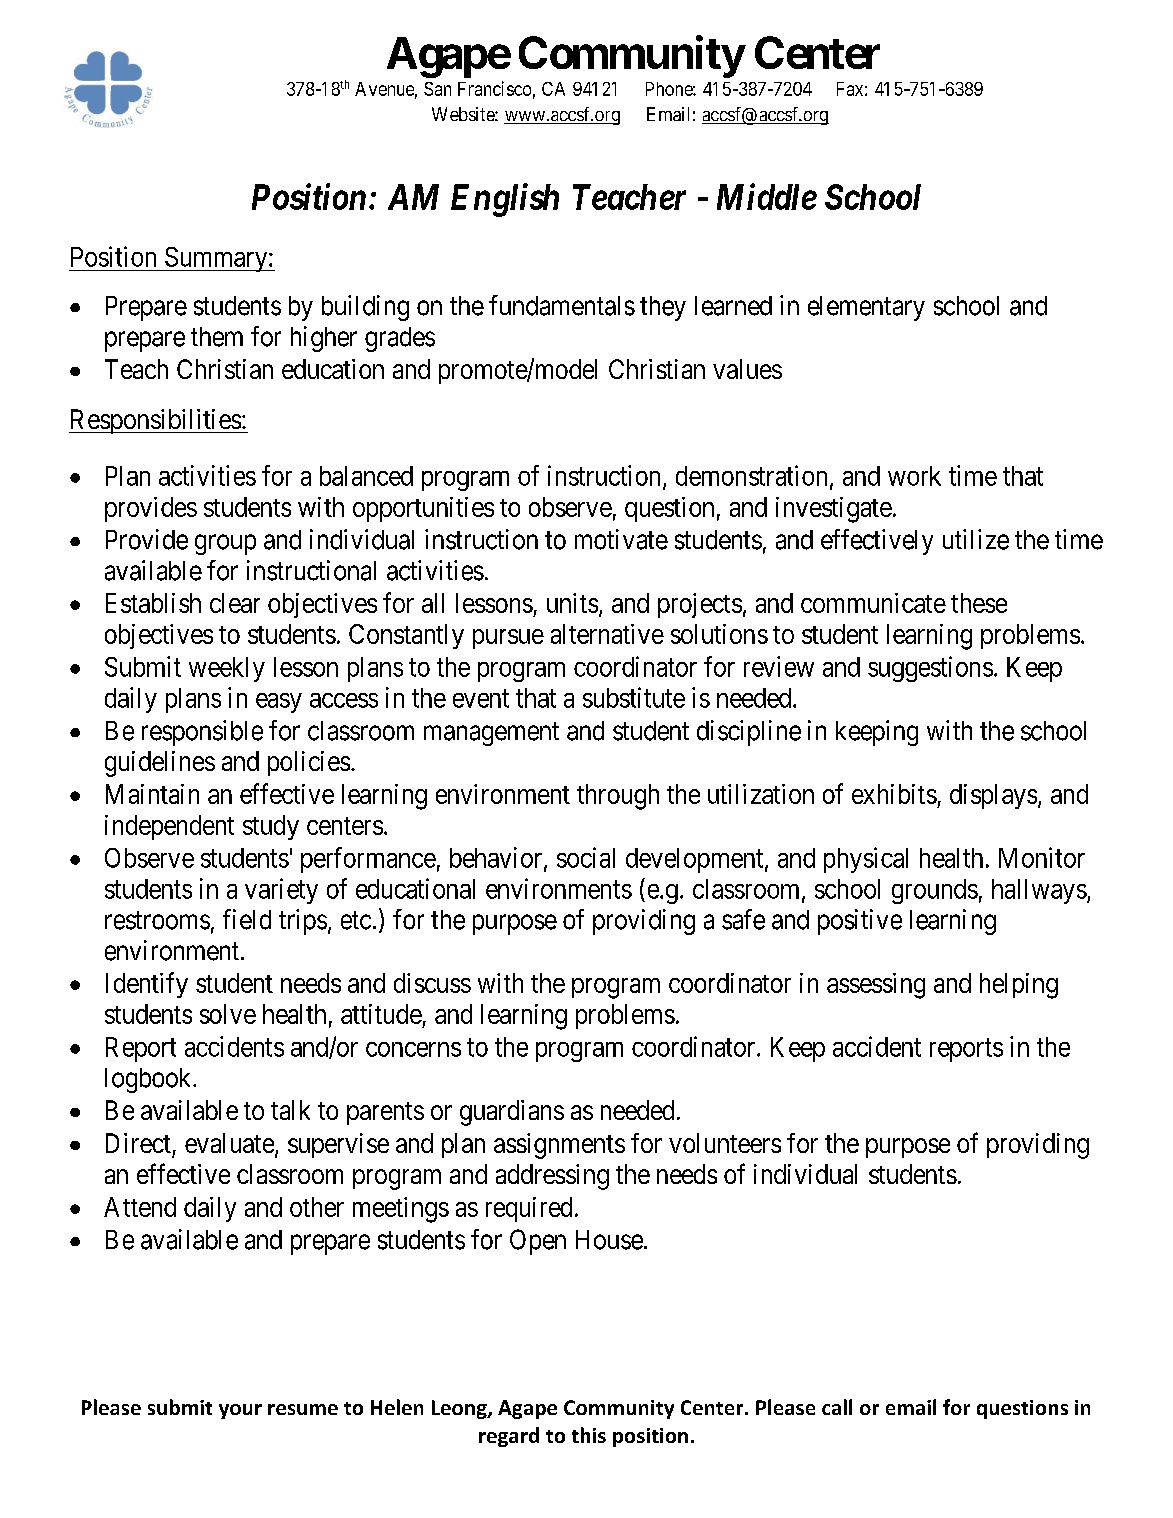  I want to click on exhibits, so click(894, 794).
